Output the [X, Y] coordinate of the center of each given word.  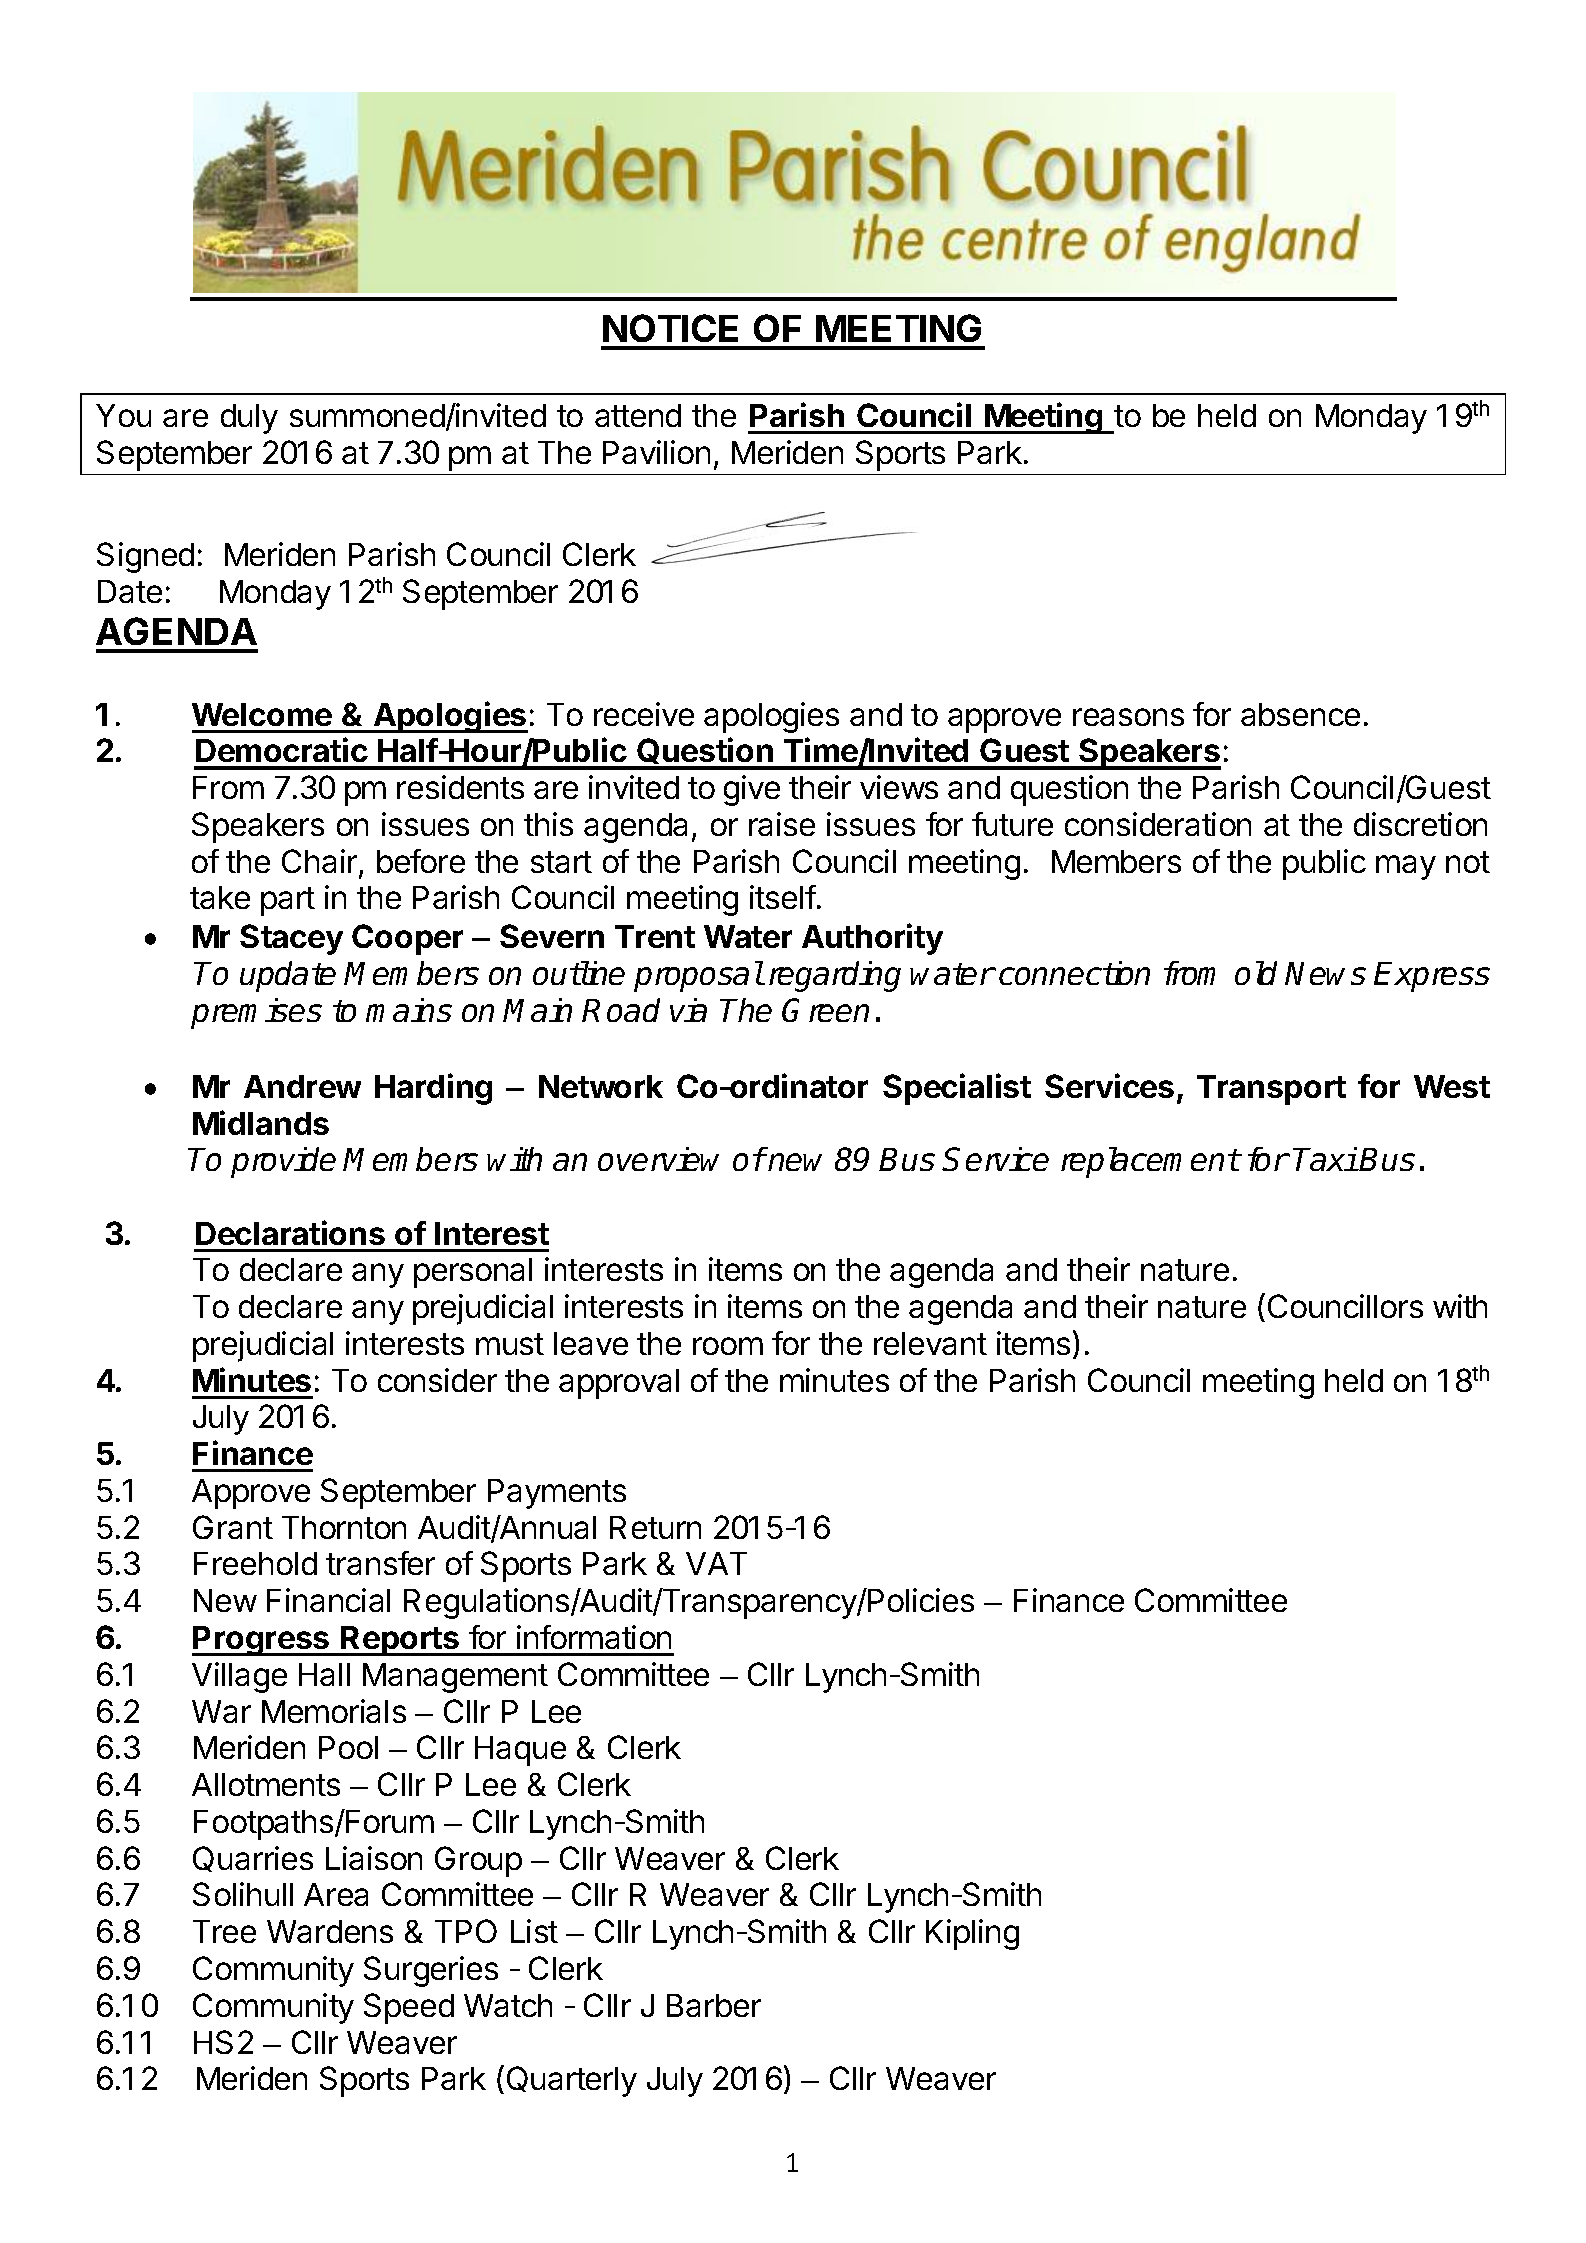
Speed [409, 2008]
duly [249, 419]
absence [1300, 714]
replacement [1150, 1162]
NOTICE [670, 328]
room [728, 1346]
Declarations [290, 1232]
